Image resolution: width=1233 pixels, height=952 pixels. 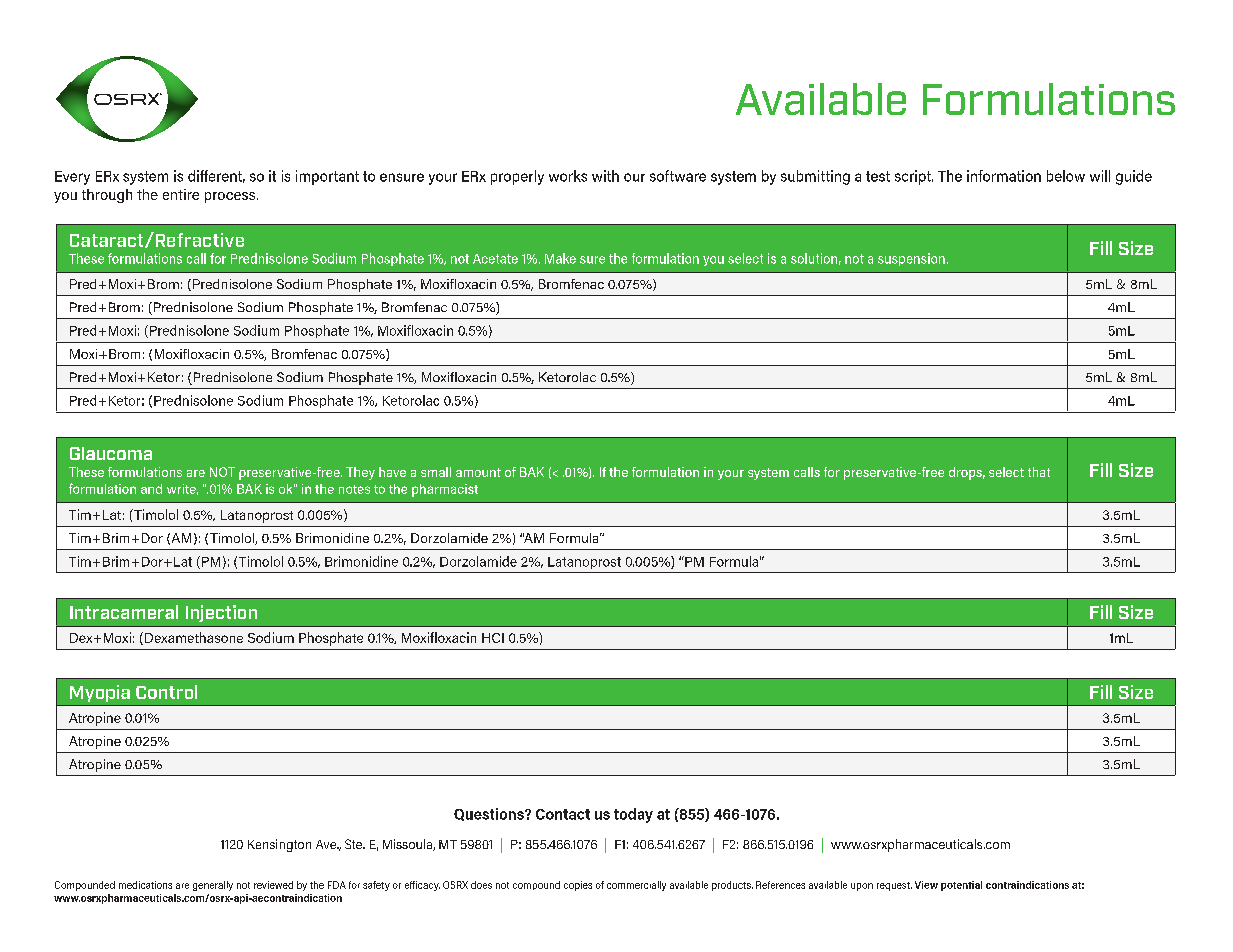 I want to click on with, so click(x=605, y=176).
